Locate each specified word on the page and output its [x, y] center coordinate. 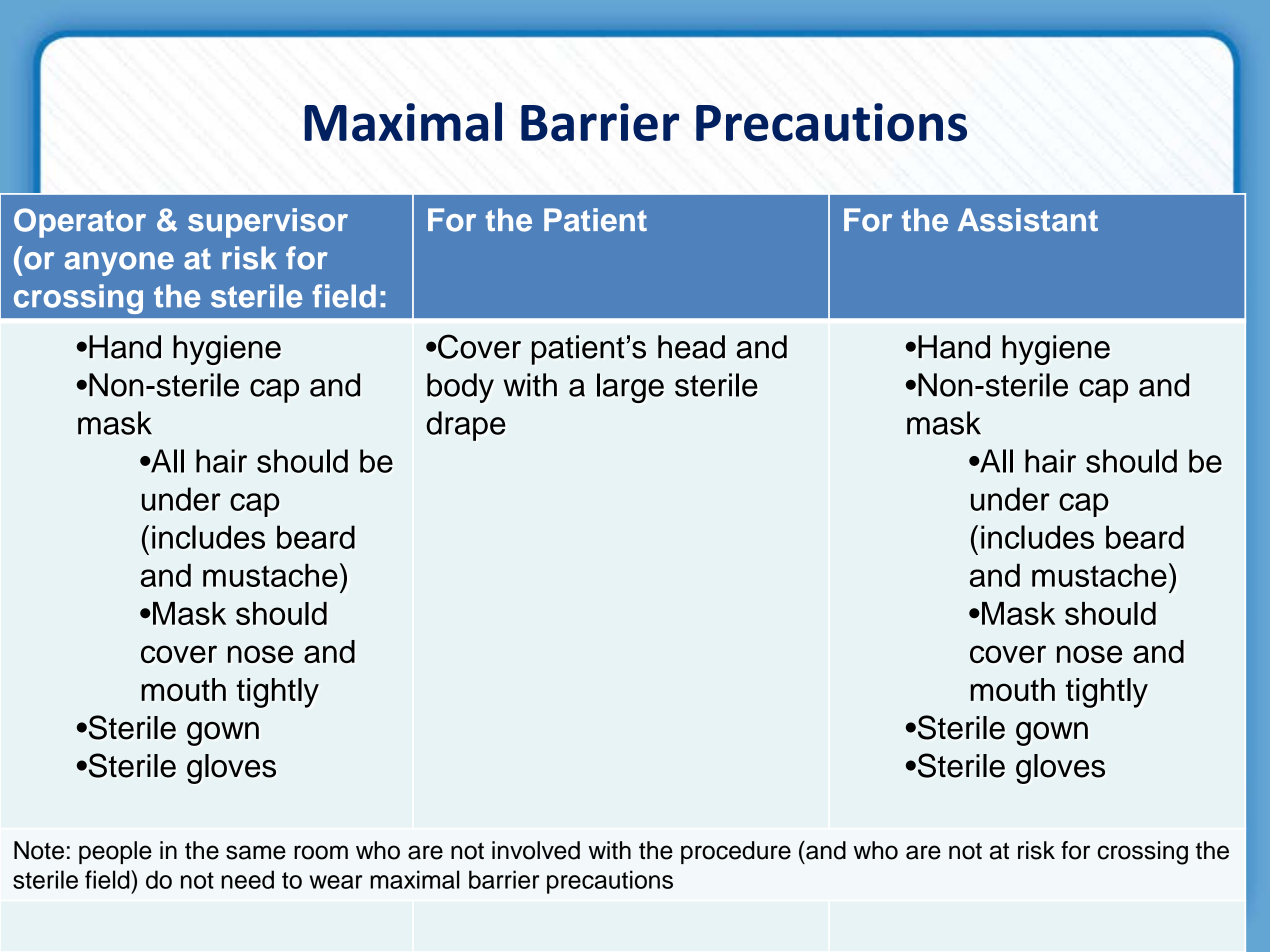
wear [335, 882]
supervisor [268, 223]
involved [536, 850]
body [460, 388]
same [256, 852]
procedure [736, 852]
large [630, 388]
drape [466, 426]
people [115, 852]
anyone [119, 264]
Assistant [1028, 220]
